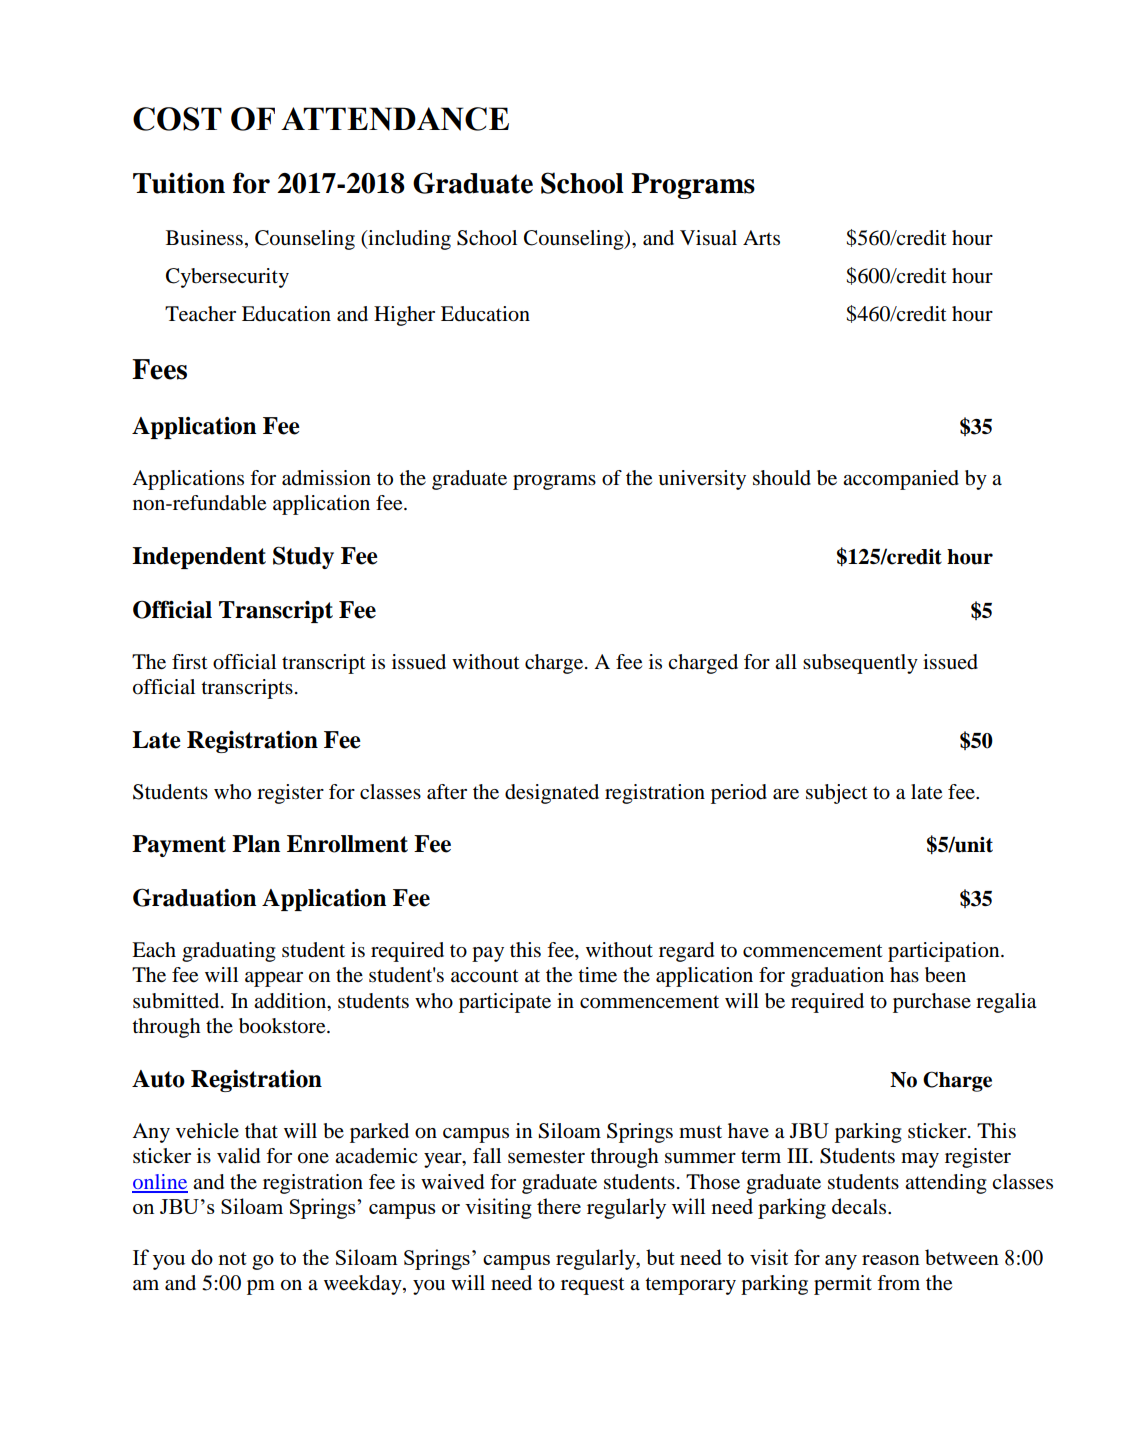 This screenshot has width=1125, height=1455. What do you see at coordinates (901, 480) in the screenshot?
I see `accompanied` at bounding box center [901, 480].
